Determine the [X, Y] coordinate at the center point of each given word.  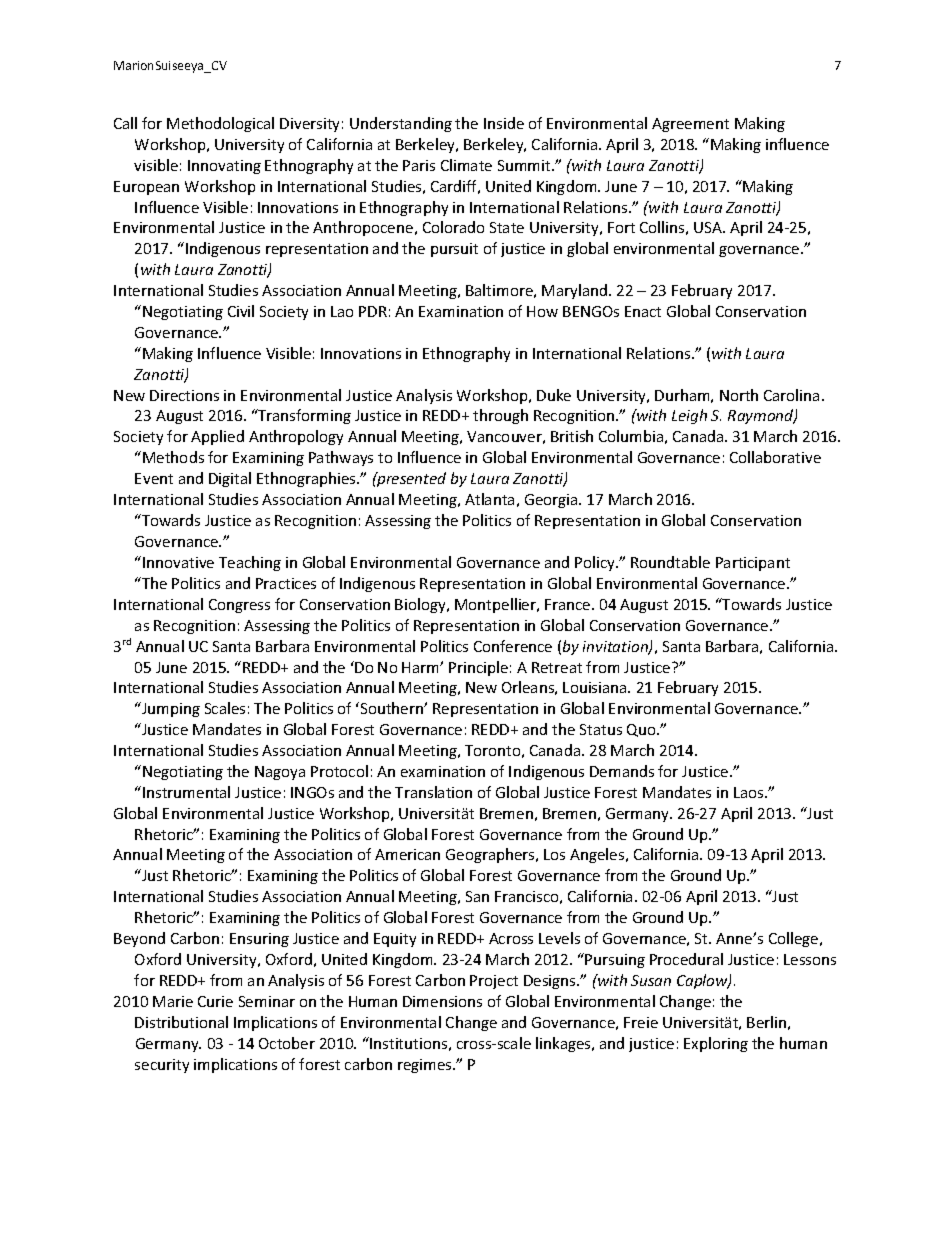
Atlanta [489, 499]
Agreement [690, 125]
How [542, 311]
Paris [419, 165]
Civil [241, 311]
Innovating [224, 167]
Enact [643, 311]
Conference [513, 646]
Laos [750, 792]
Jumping [170, 709]
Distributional [181, 1022]
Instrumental [186, 792]
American [407, 854]
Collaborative [775, 457]
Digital [230, 479]
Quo [642, 730]
